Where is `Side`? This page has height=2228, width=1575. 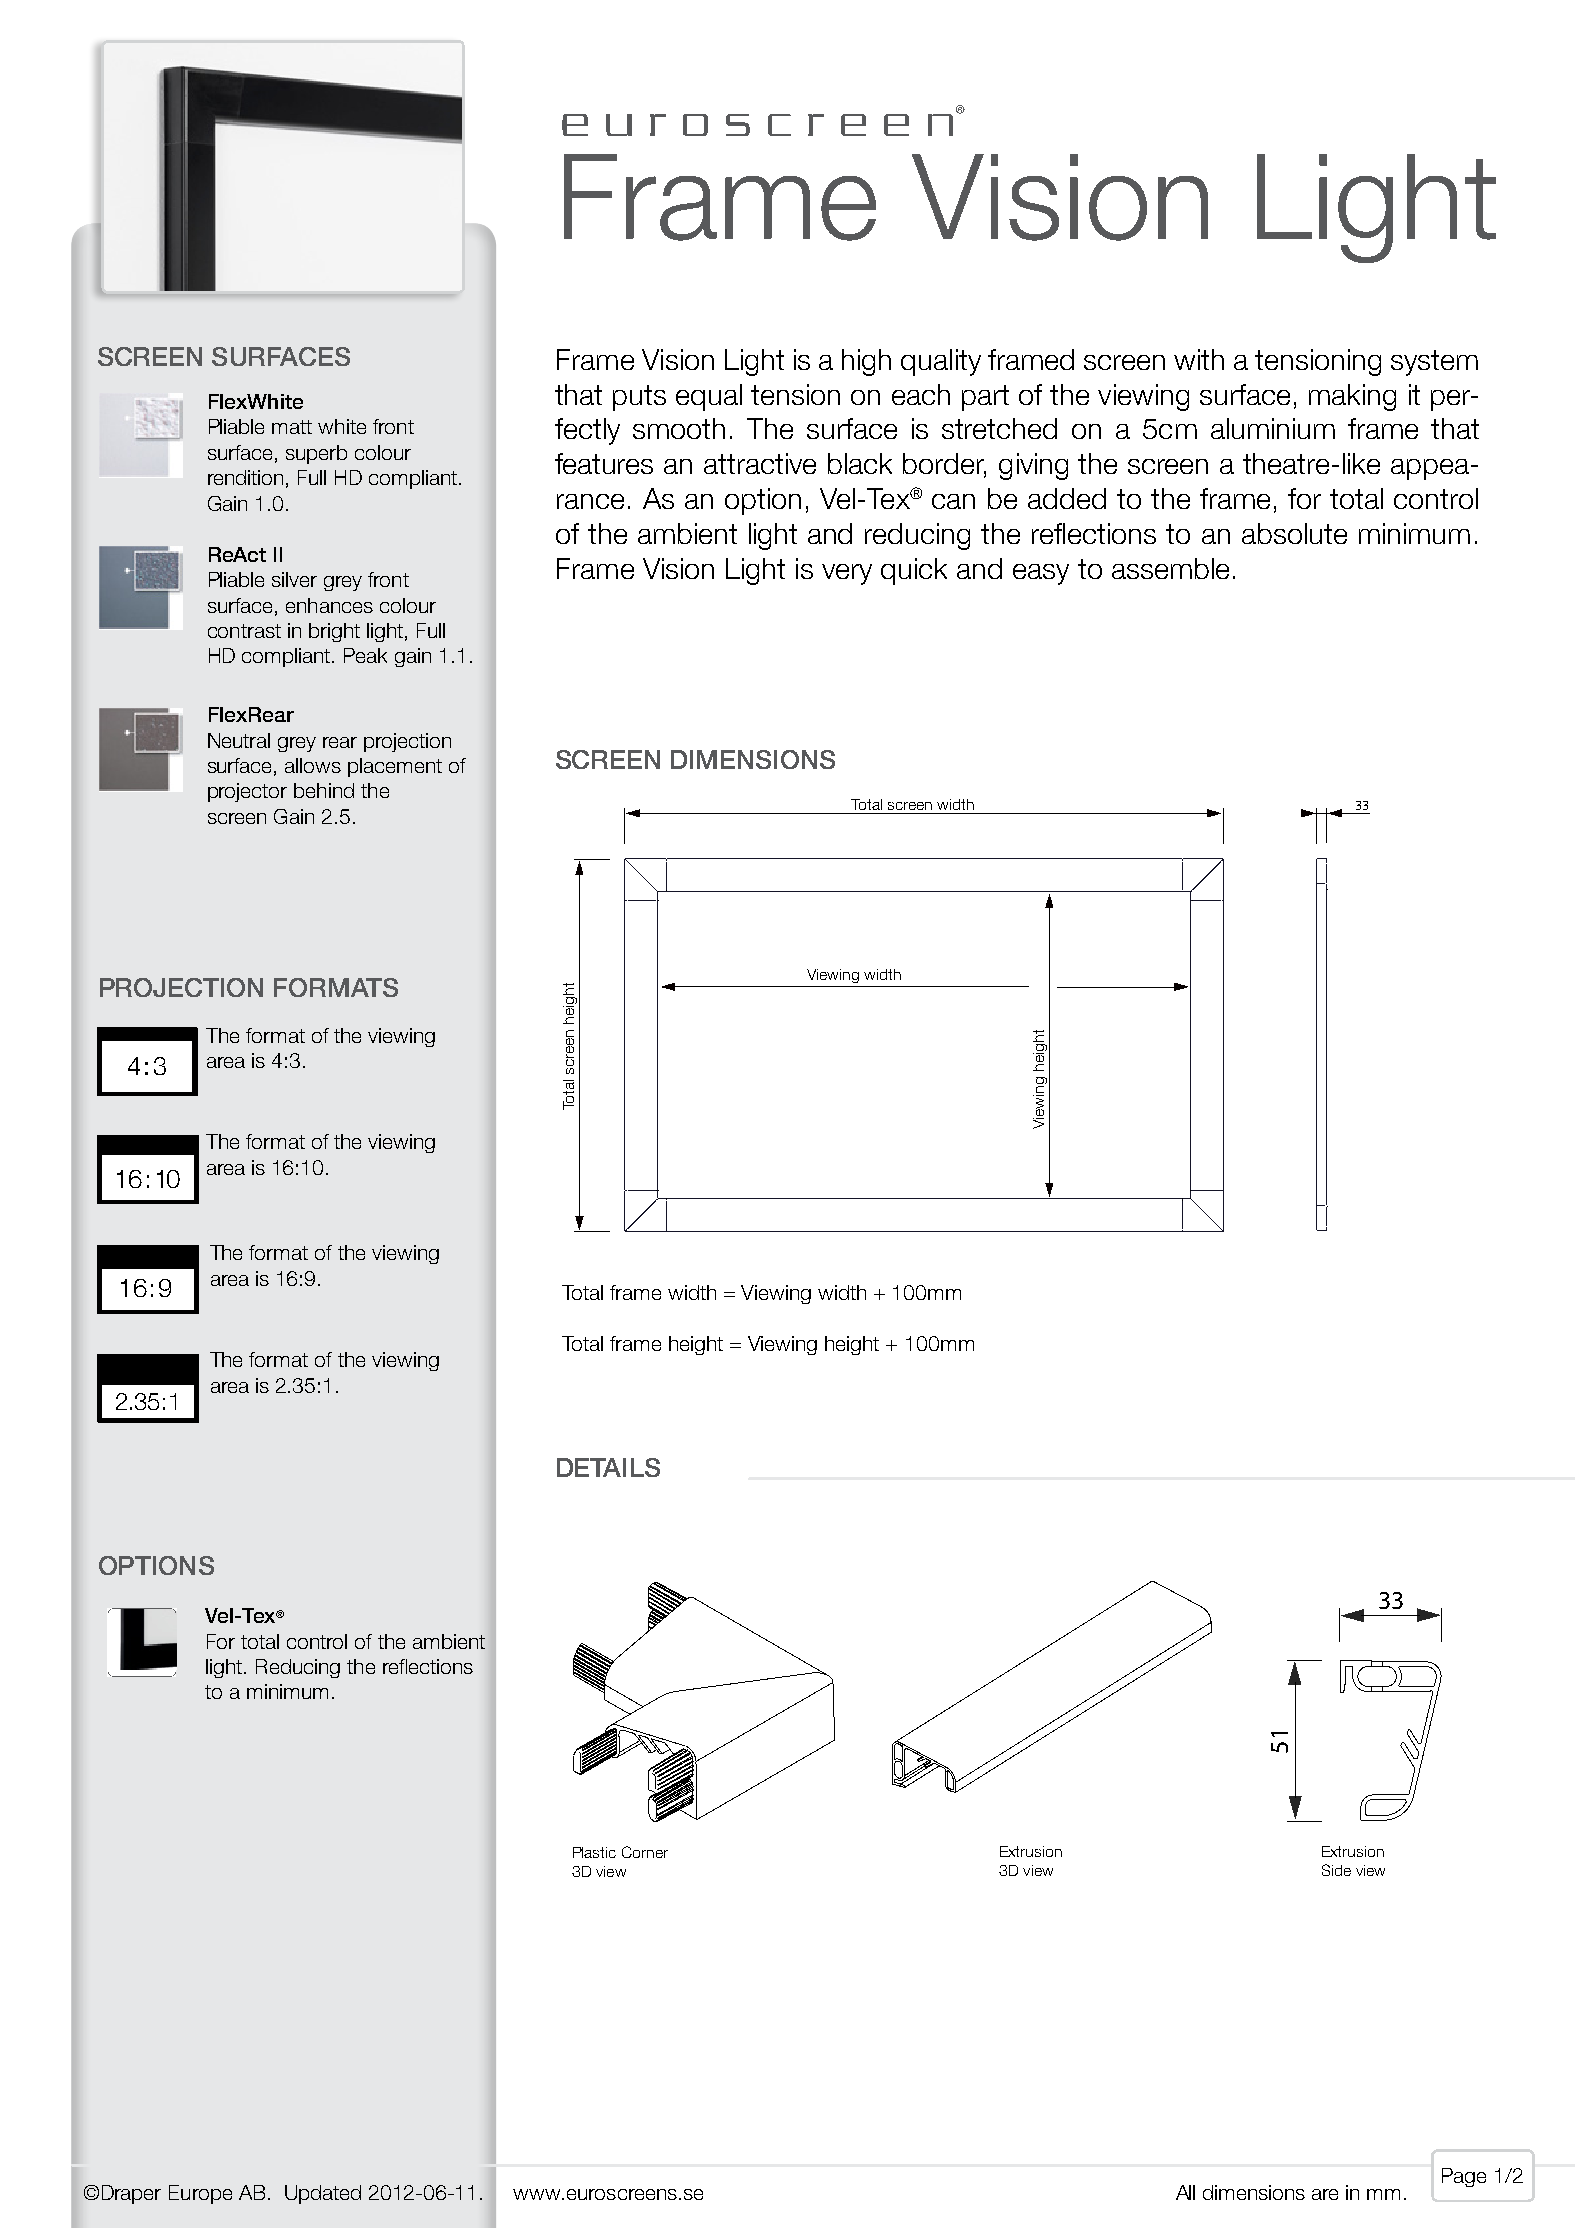 Side is located at coordinates (1336, 1870).
